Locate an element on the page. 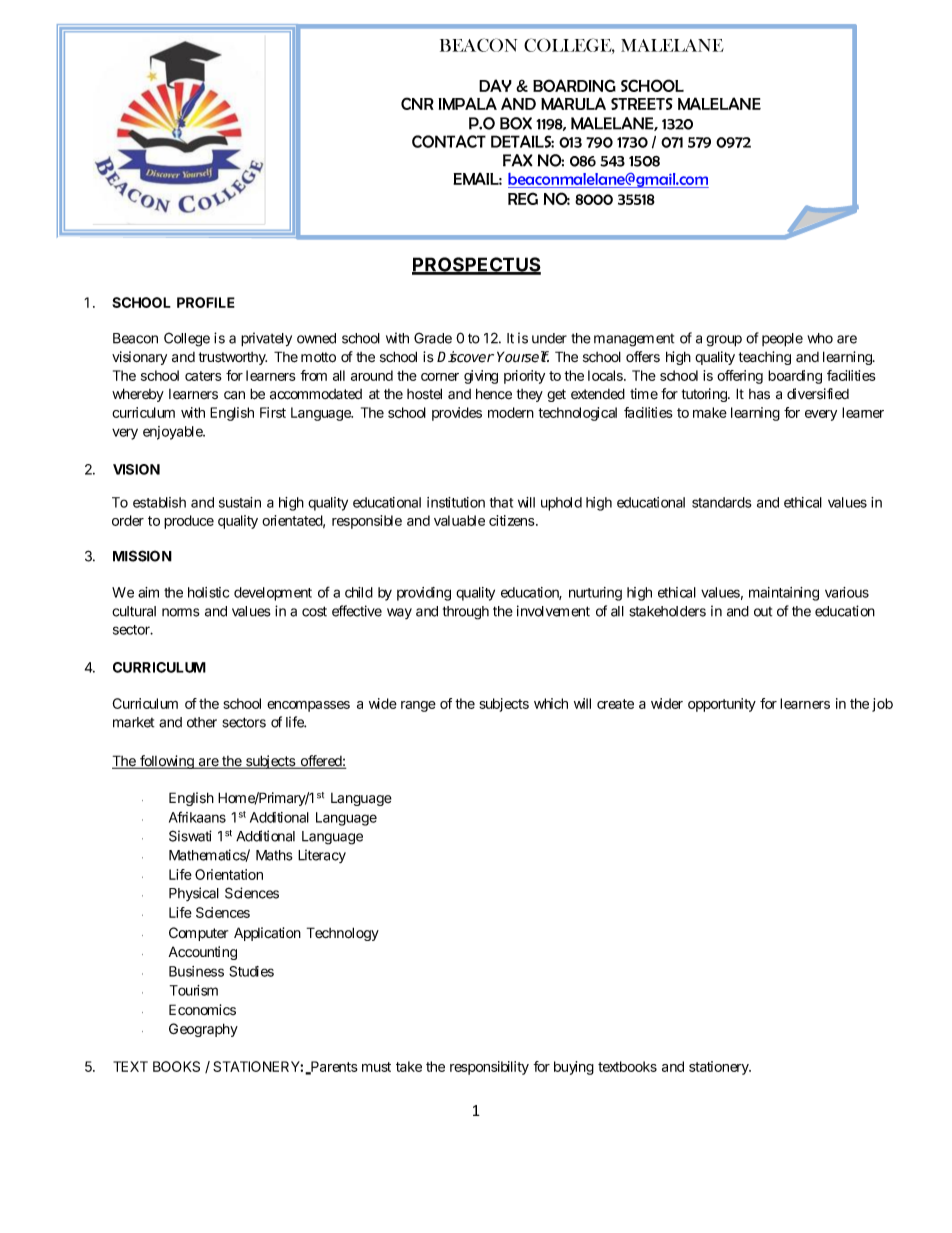 This image has width=952, height=1233. STREETS is located at coordinates (642, 104).
